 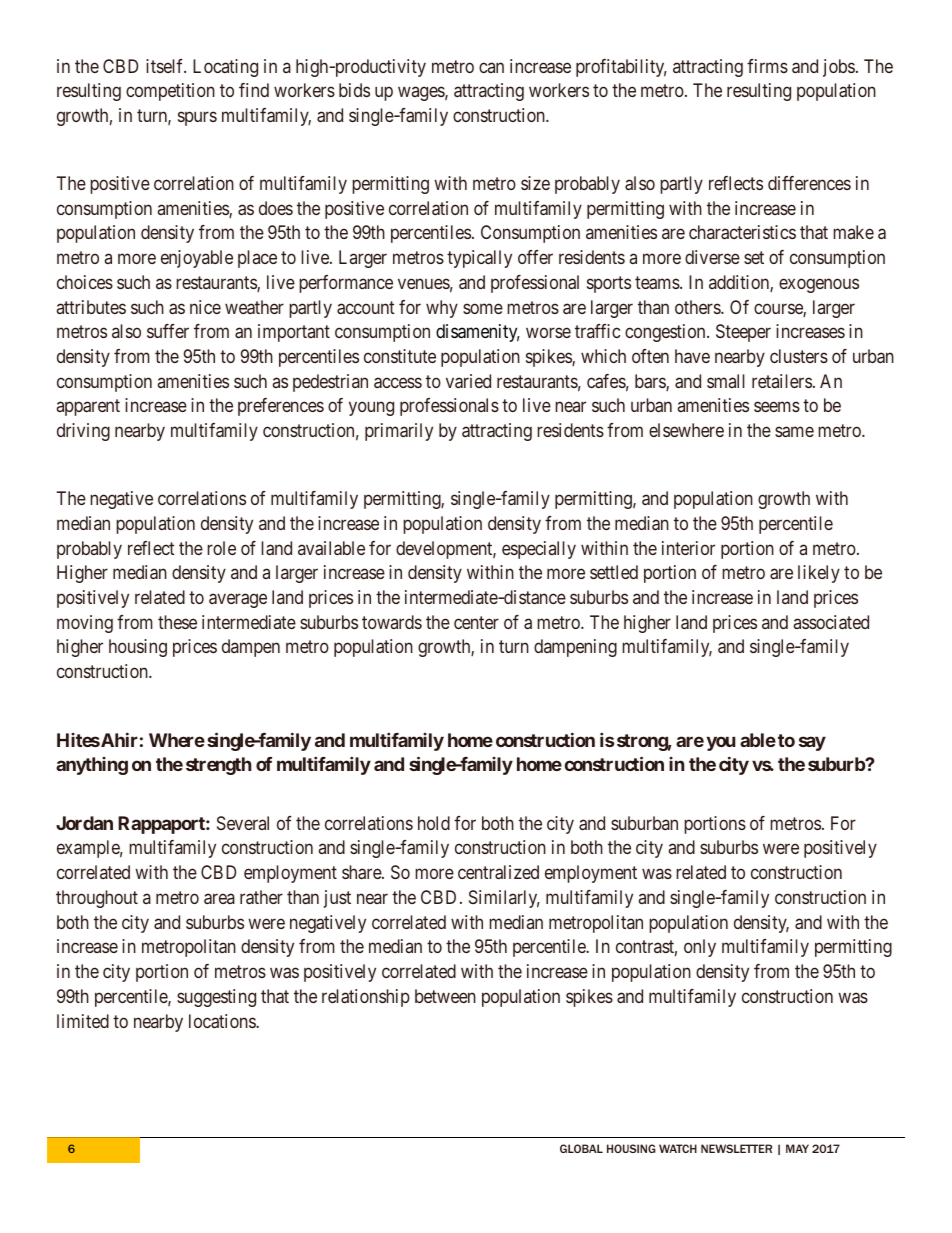 What do you see at coordinates (219, 766) in the page?
I see `strength` at bounding box center [219, 766].
